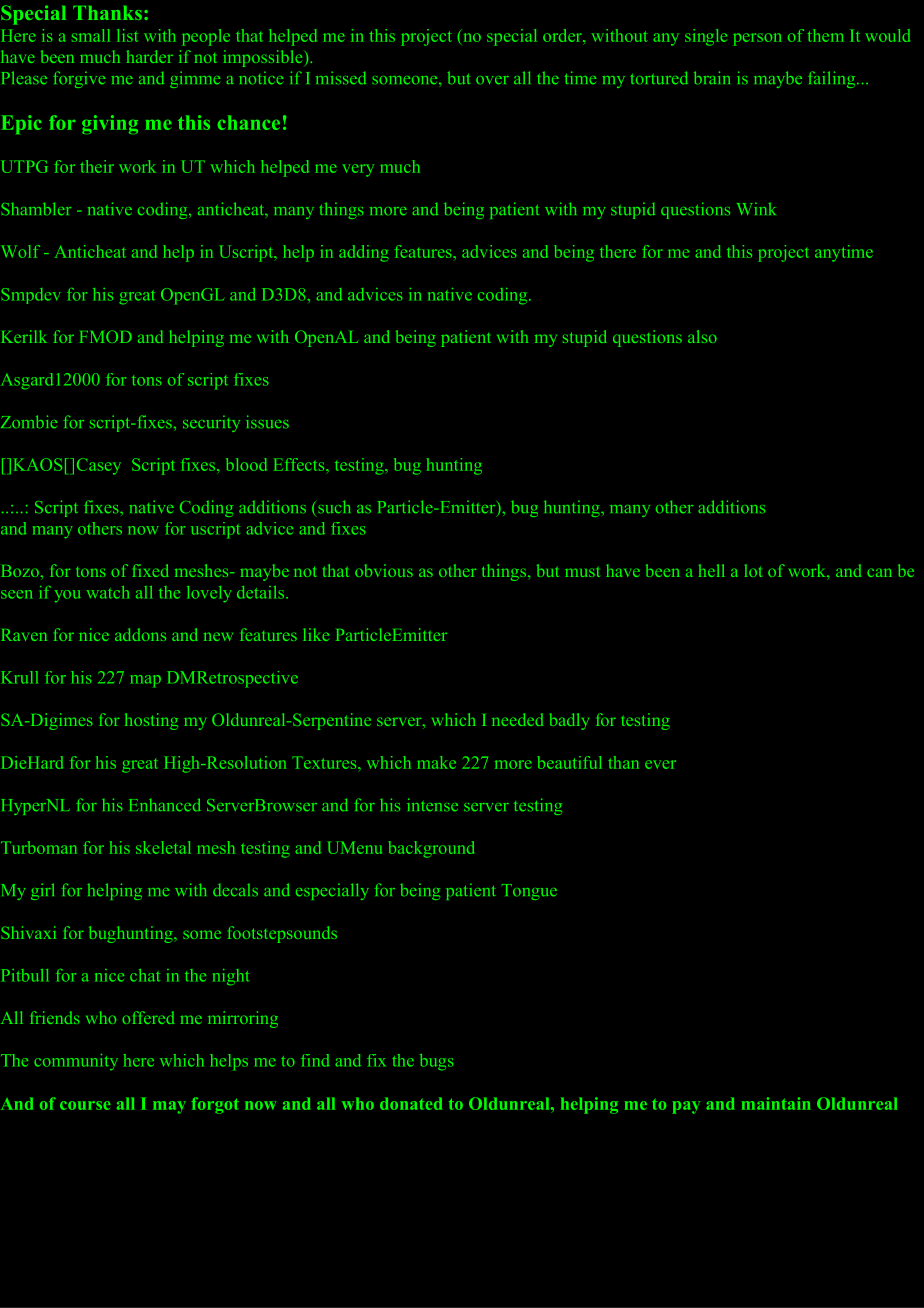  I want to click on ever, so click(660, 764).
